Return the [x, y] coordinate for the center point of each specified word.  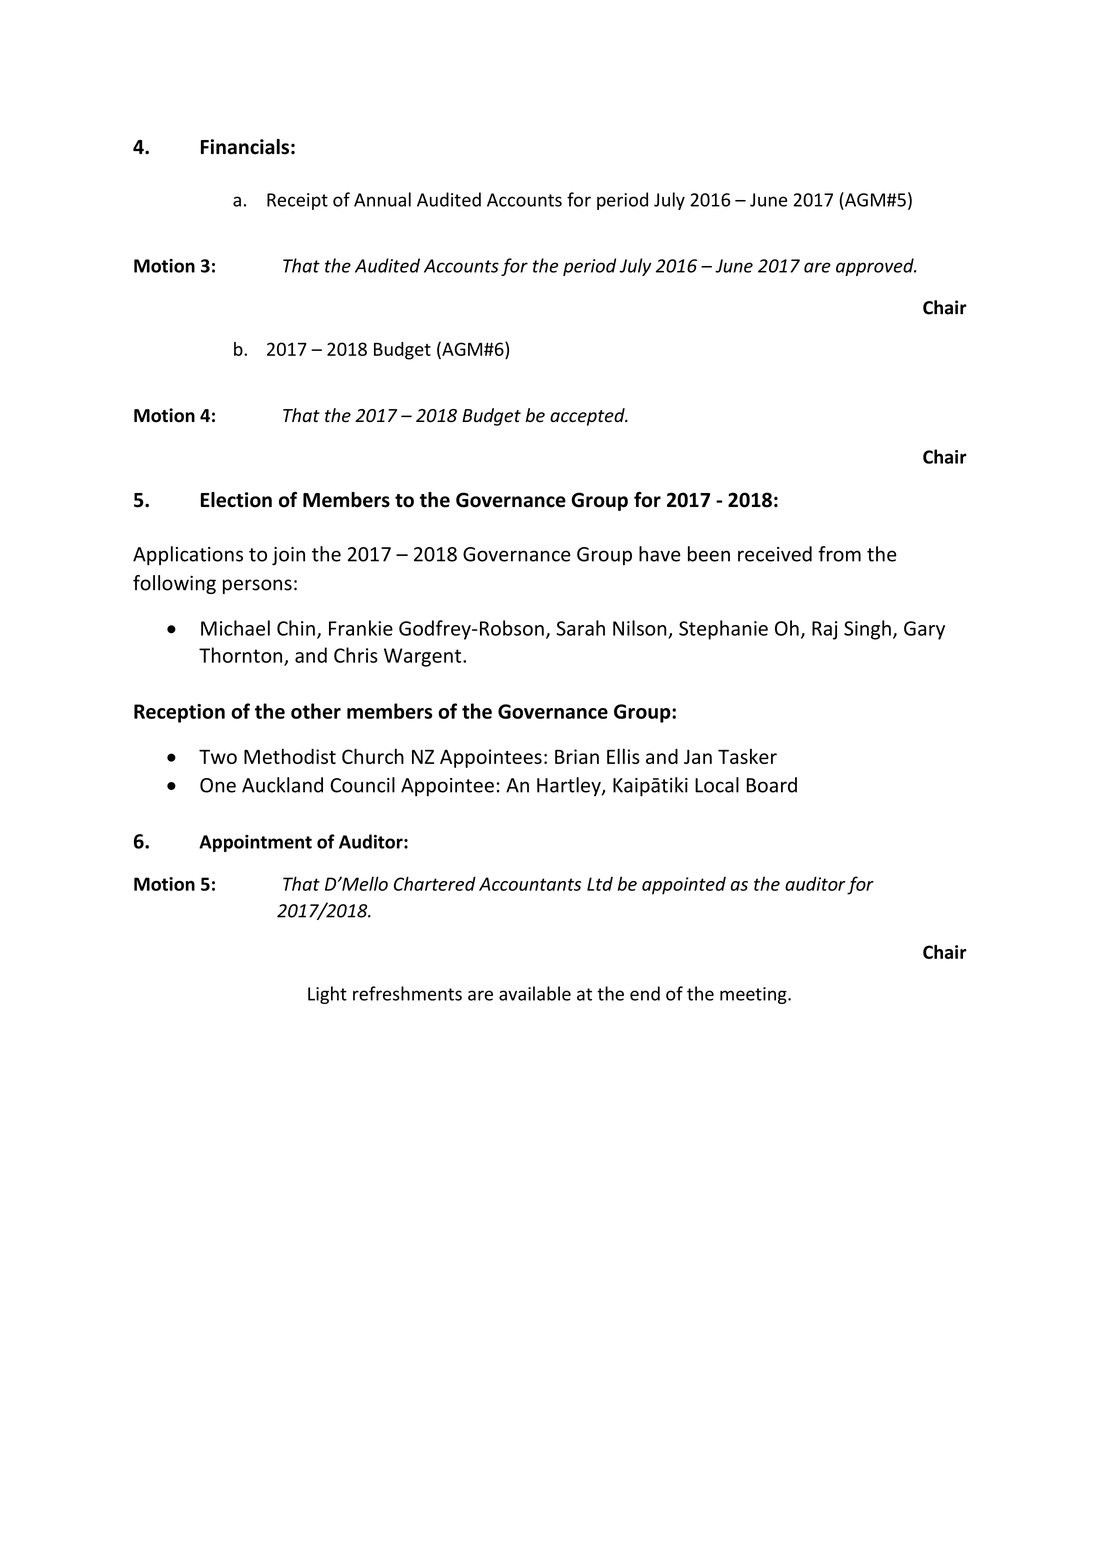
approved [876, 267]
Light [327, 995]
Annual [382, 199]
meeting [754, 995]
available [535, 993]
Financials [245, 147]
